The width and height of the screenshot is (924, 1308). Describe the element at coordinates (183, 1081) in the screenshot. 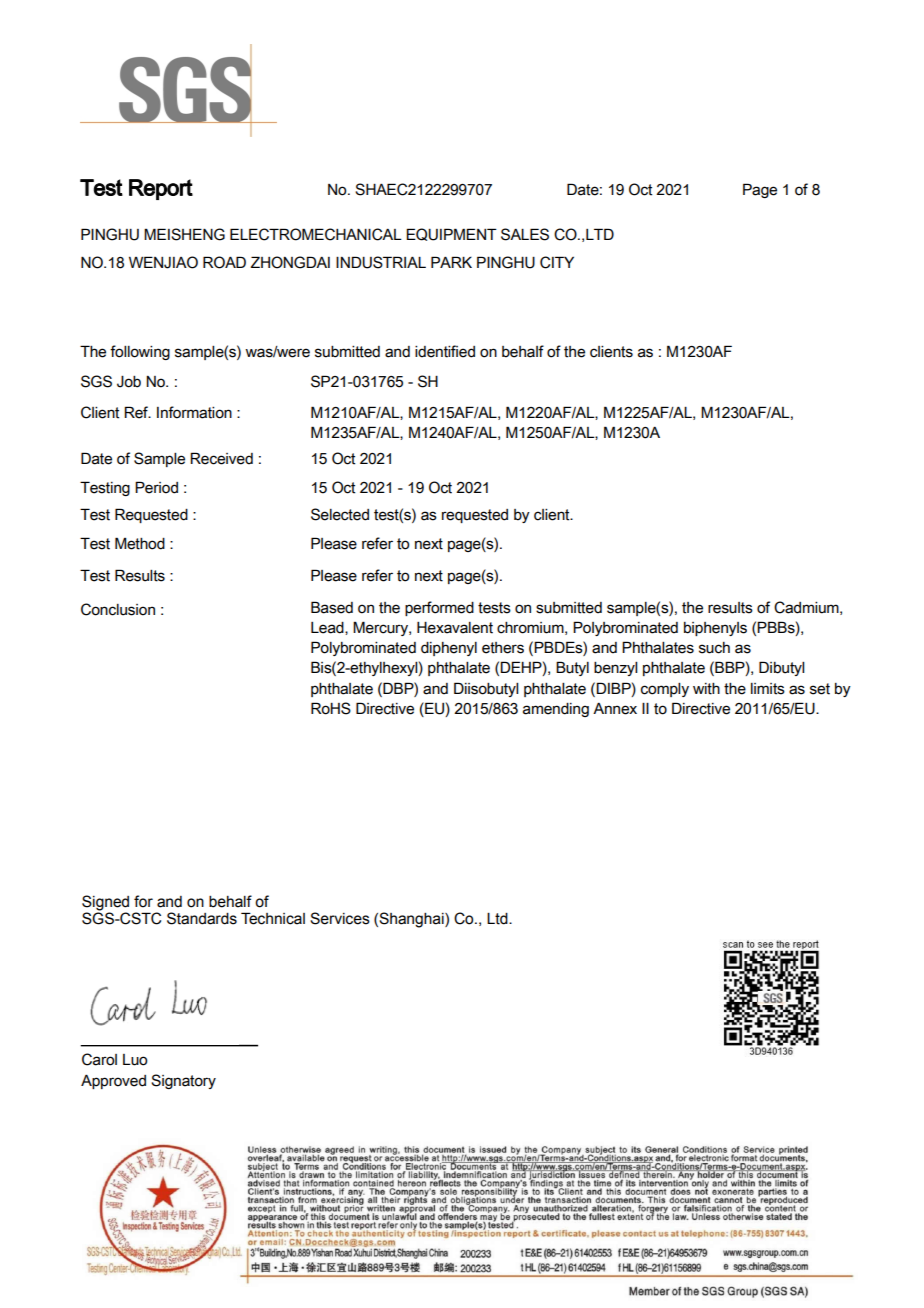

I see `Signatory` at that location.
